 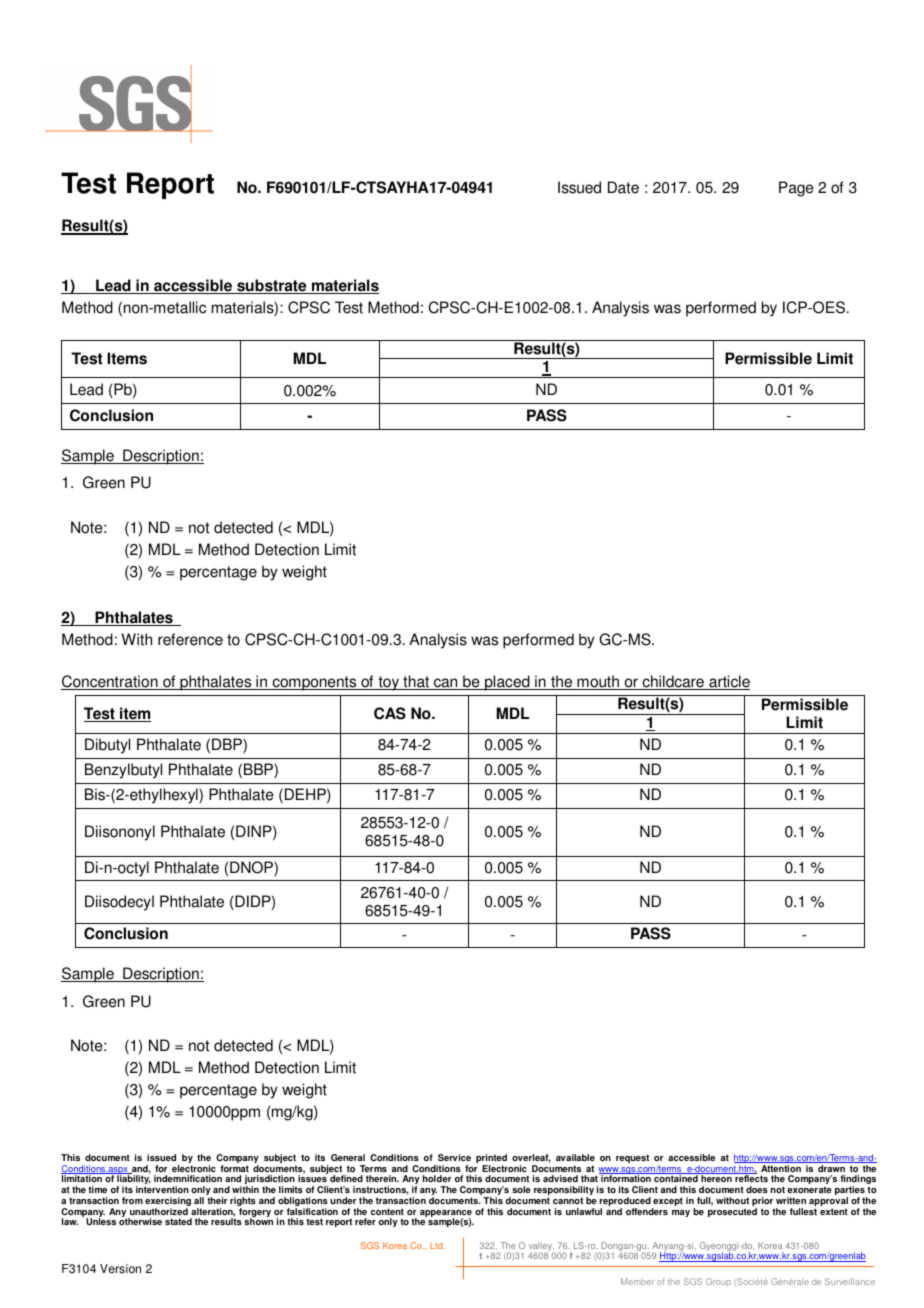 I want to click on Service, so click(x=454, y=1157).
